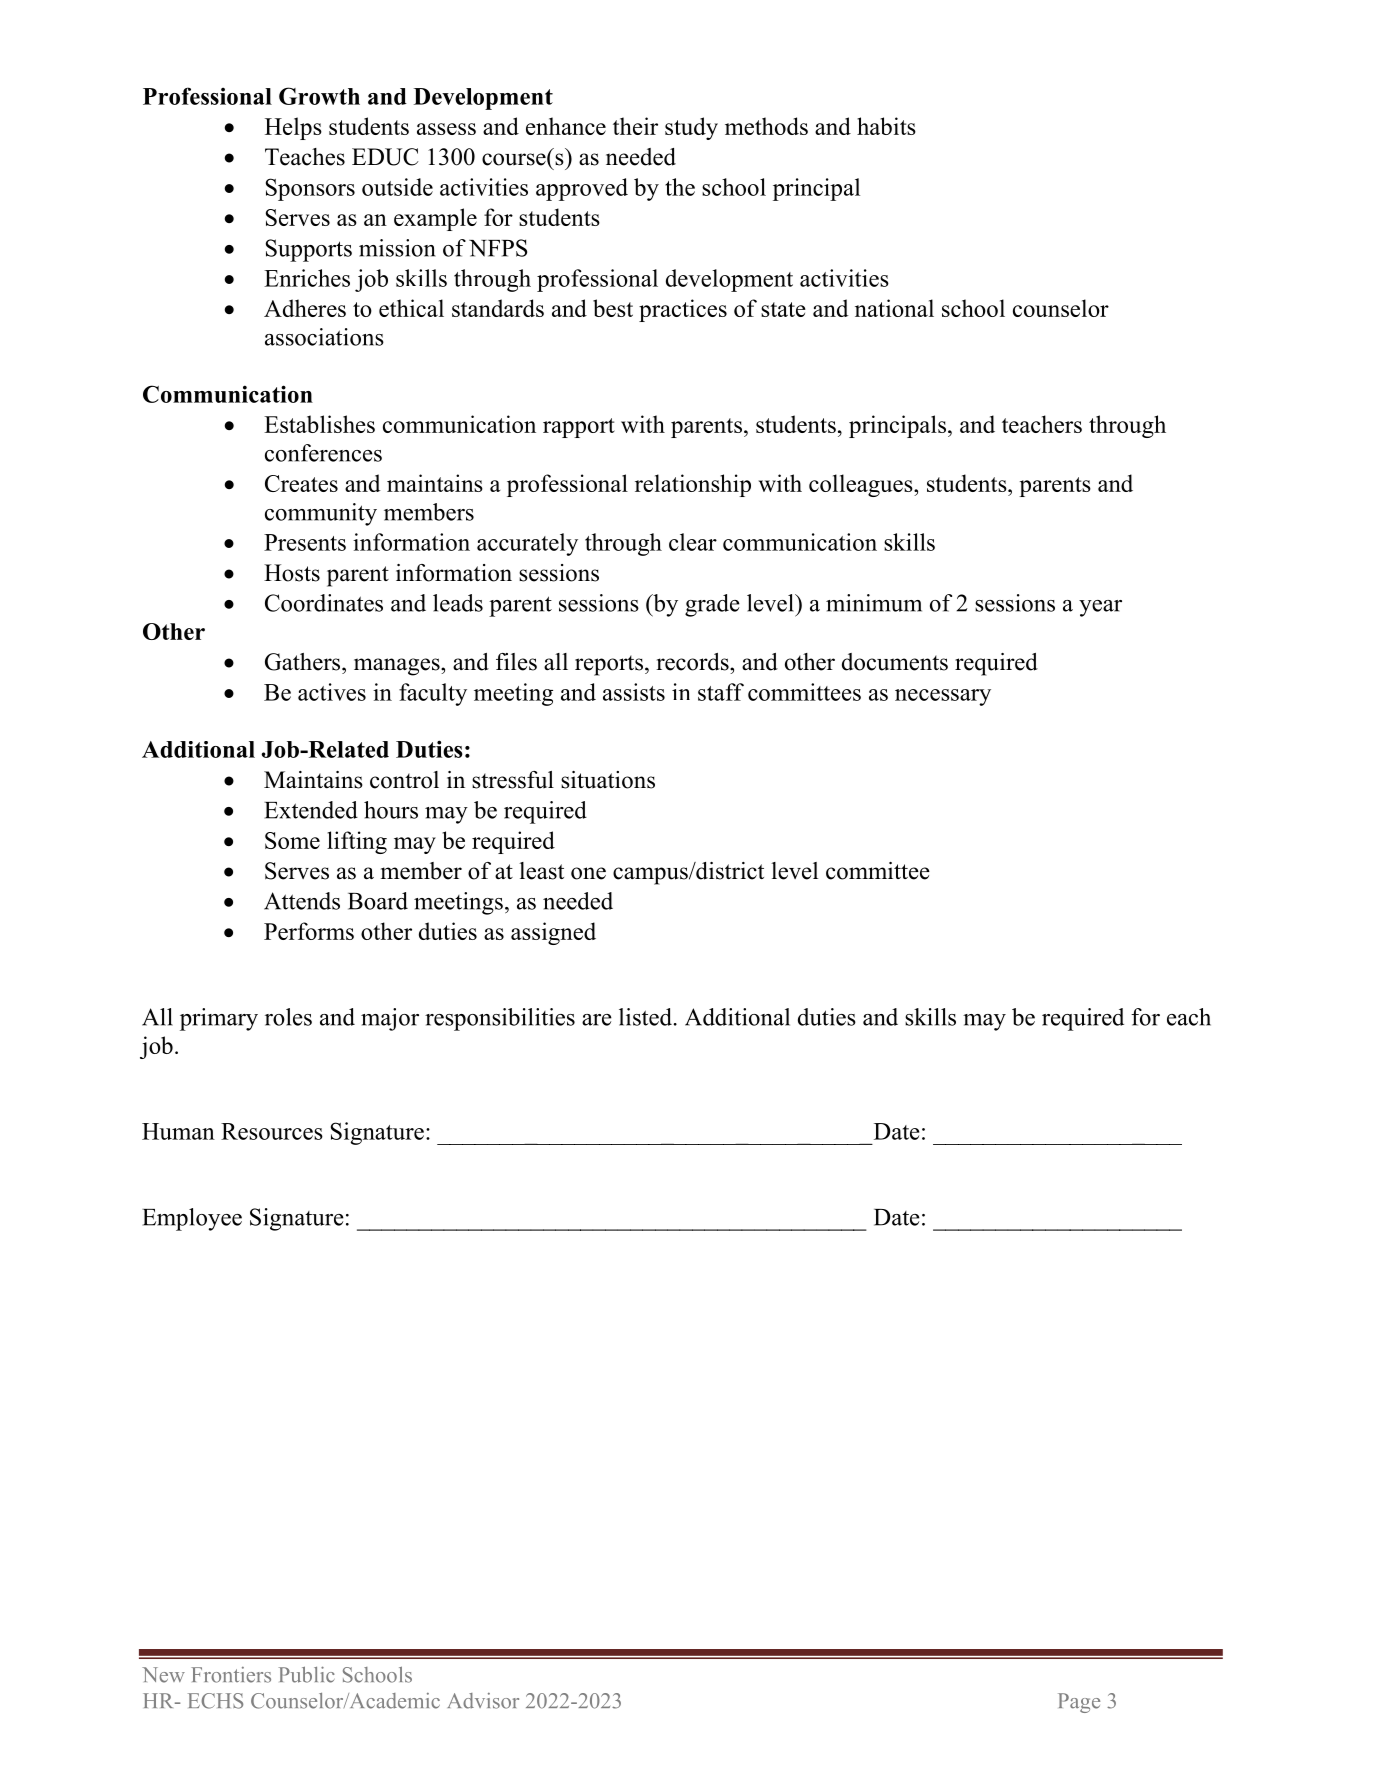 The image size is (1382, 1788). Describe the element at coordinates (311, 810) in the document. I see `Extended` at that location.
